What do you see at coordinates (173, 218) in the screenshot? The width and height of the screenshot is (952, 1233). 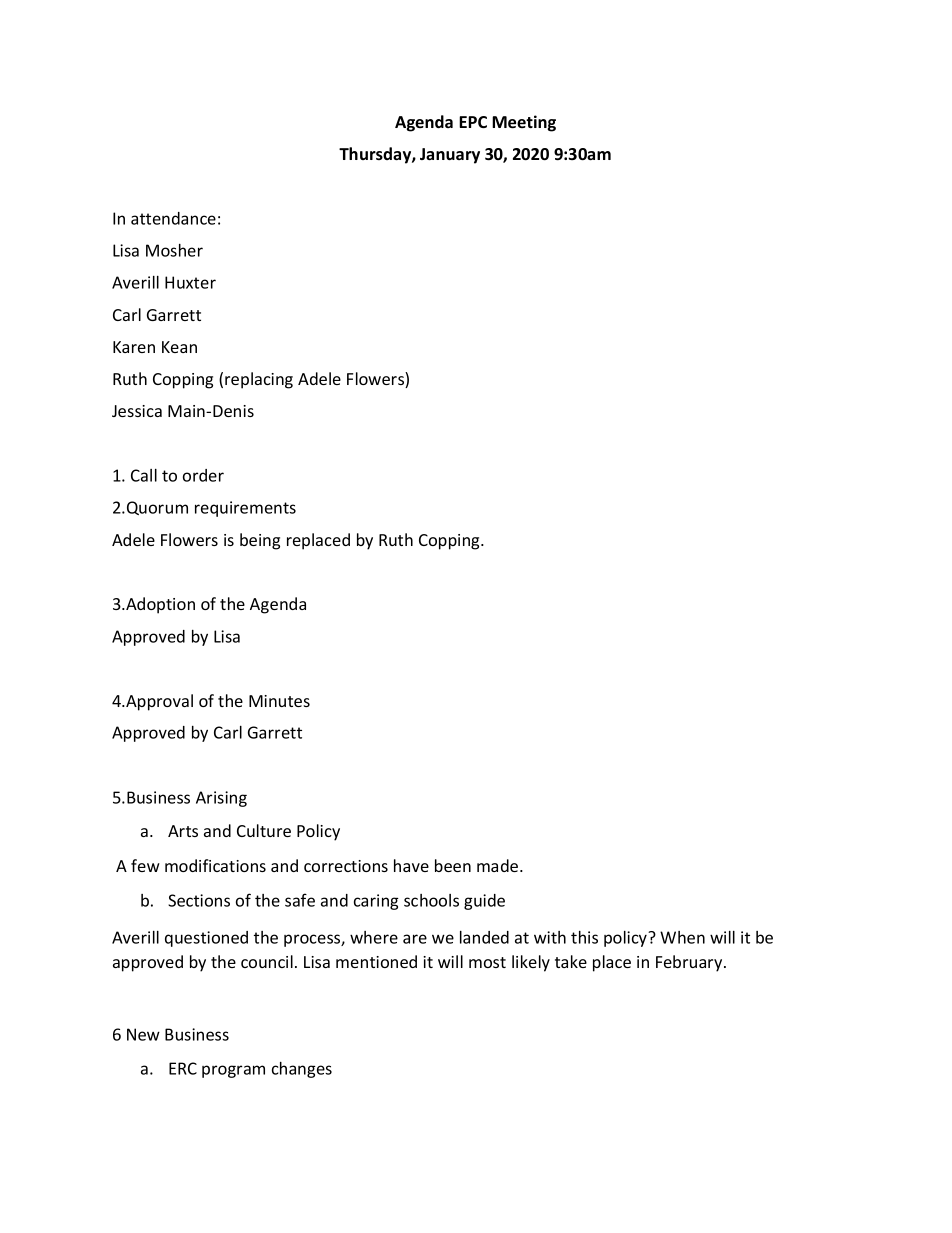 I see `attendance` at bounding box center [173, 218].
